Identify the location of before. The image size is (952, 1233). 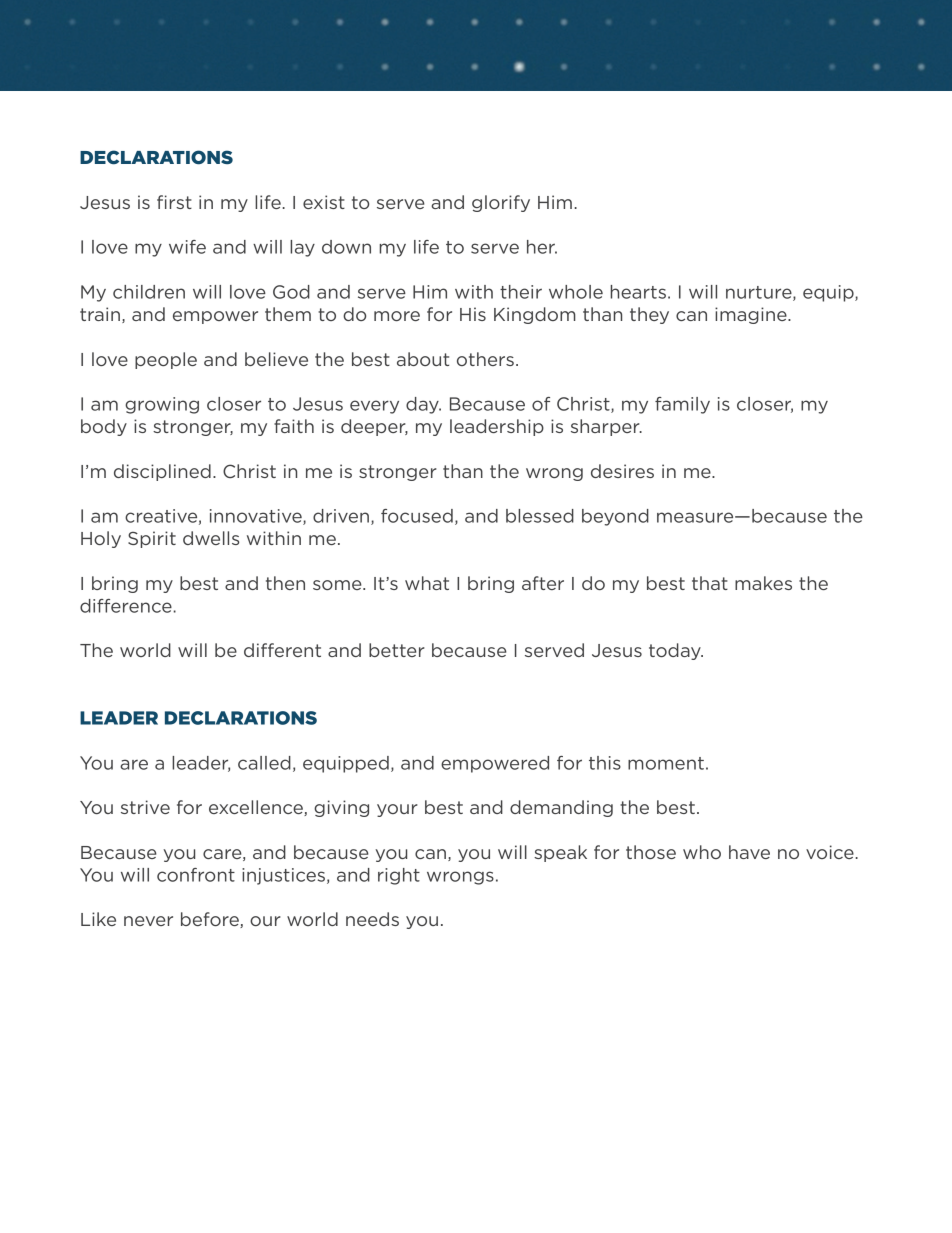
(211, 920).
